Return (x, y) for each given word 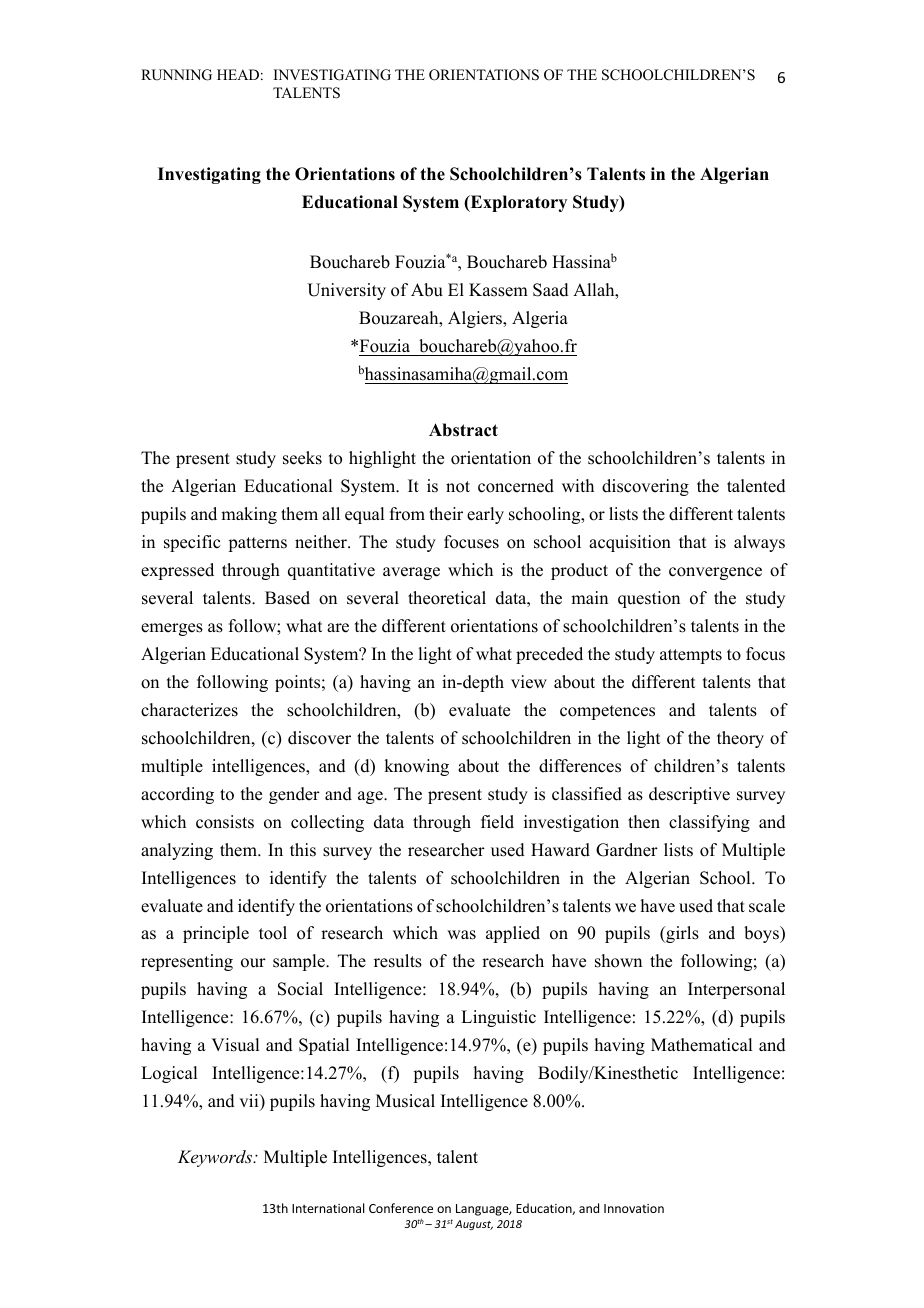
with (578, 485)
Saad (551, 290)
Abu (427, 290)
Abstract (463, 430)
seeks (302, 458)
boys (762, 934)
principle (216, 934)
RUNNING (176, 75)
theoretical (447, 598)
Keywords (216, 1158)
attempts (691, 656)
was (461, 935)
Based (287, 598)
